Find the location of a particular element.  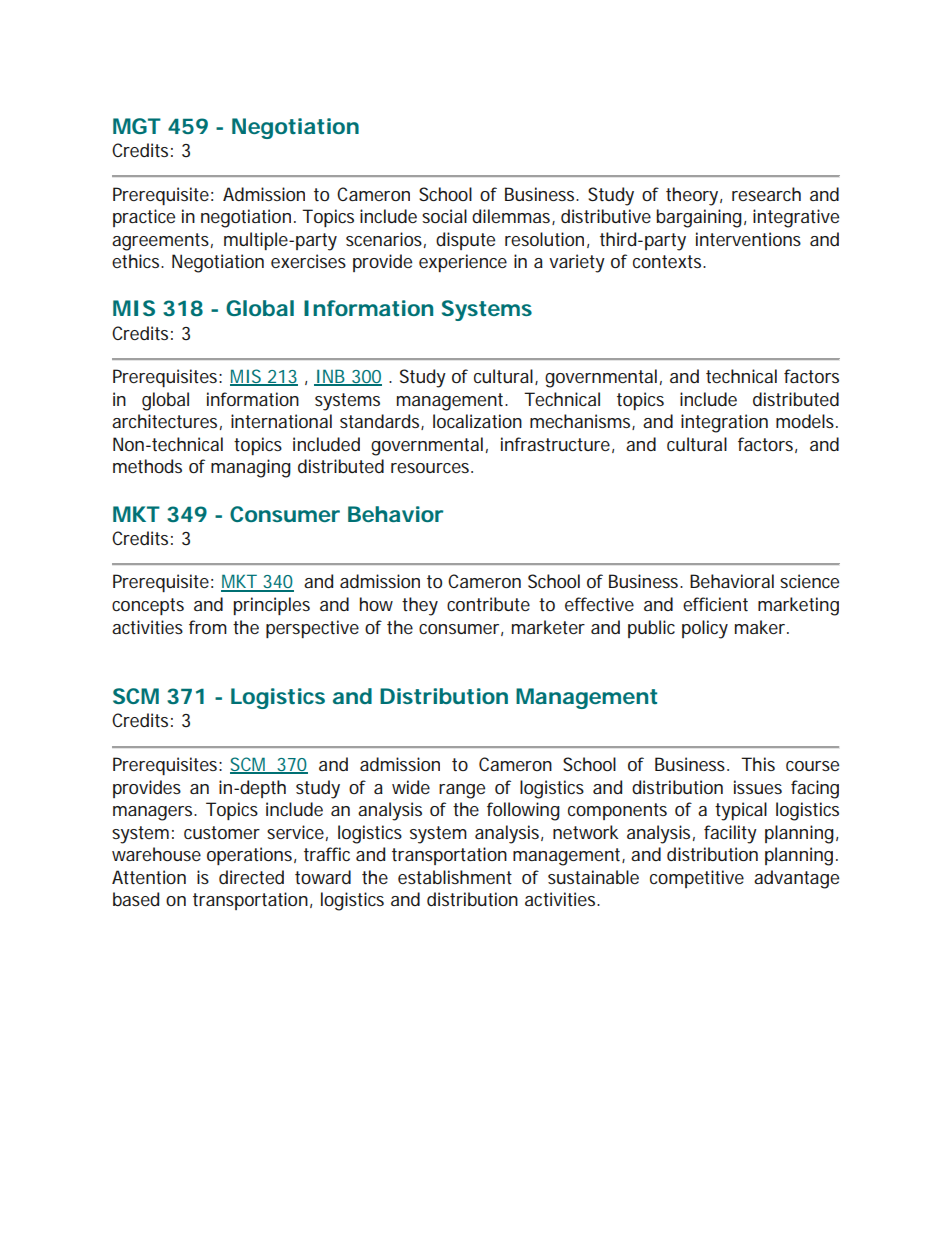

social is located at coordinates (444, 216).
